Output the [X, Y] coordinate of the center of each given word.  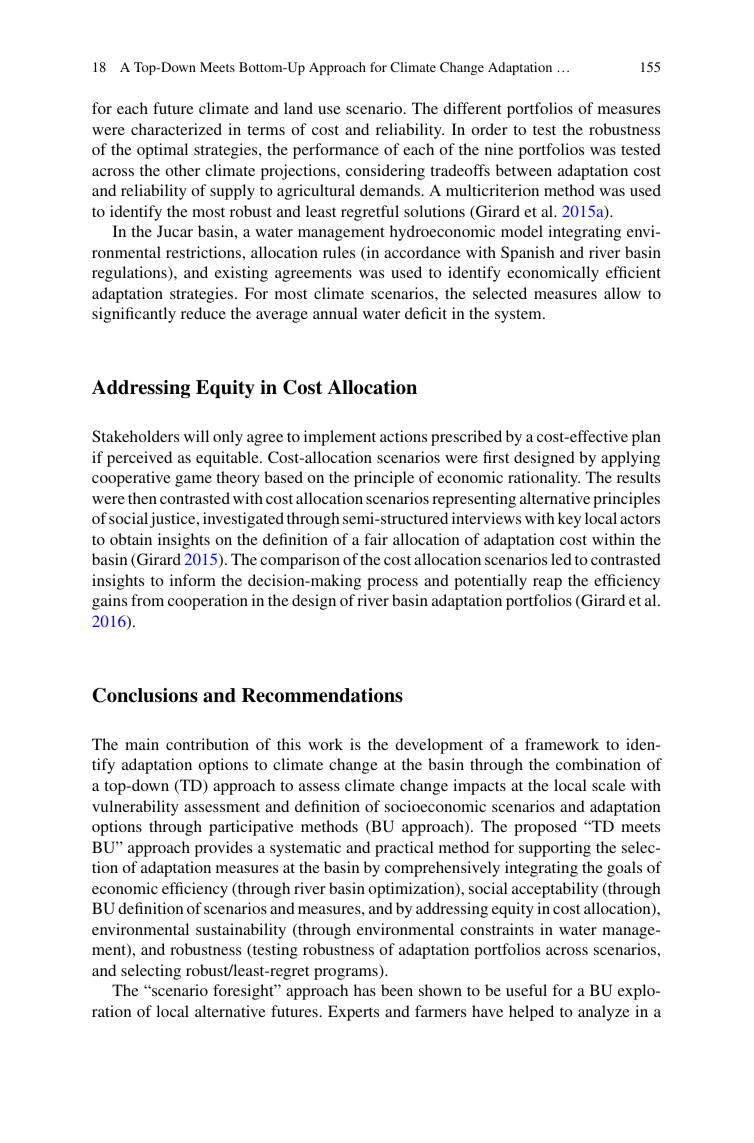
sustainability [241, 931]
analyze [604, 1013]
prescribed [466, 438]
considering [385, 172]
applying [630, 459]
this [289, 744]
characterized [176, 129]
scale [609, 785]
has [365, 990]
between [524, 170]
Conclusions [145, 695]
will [196, 436]
